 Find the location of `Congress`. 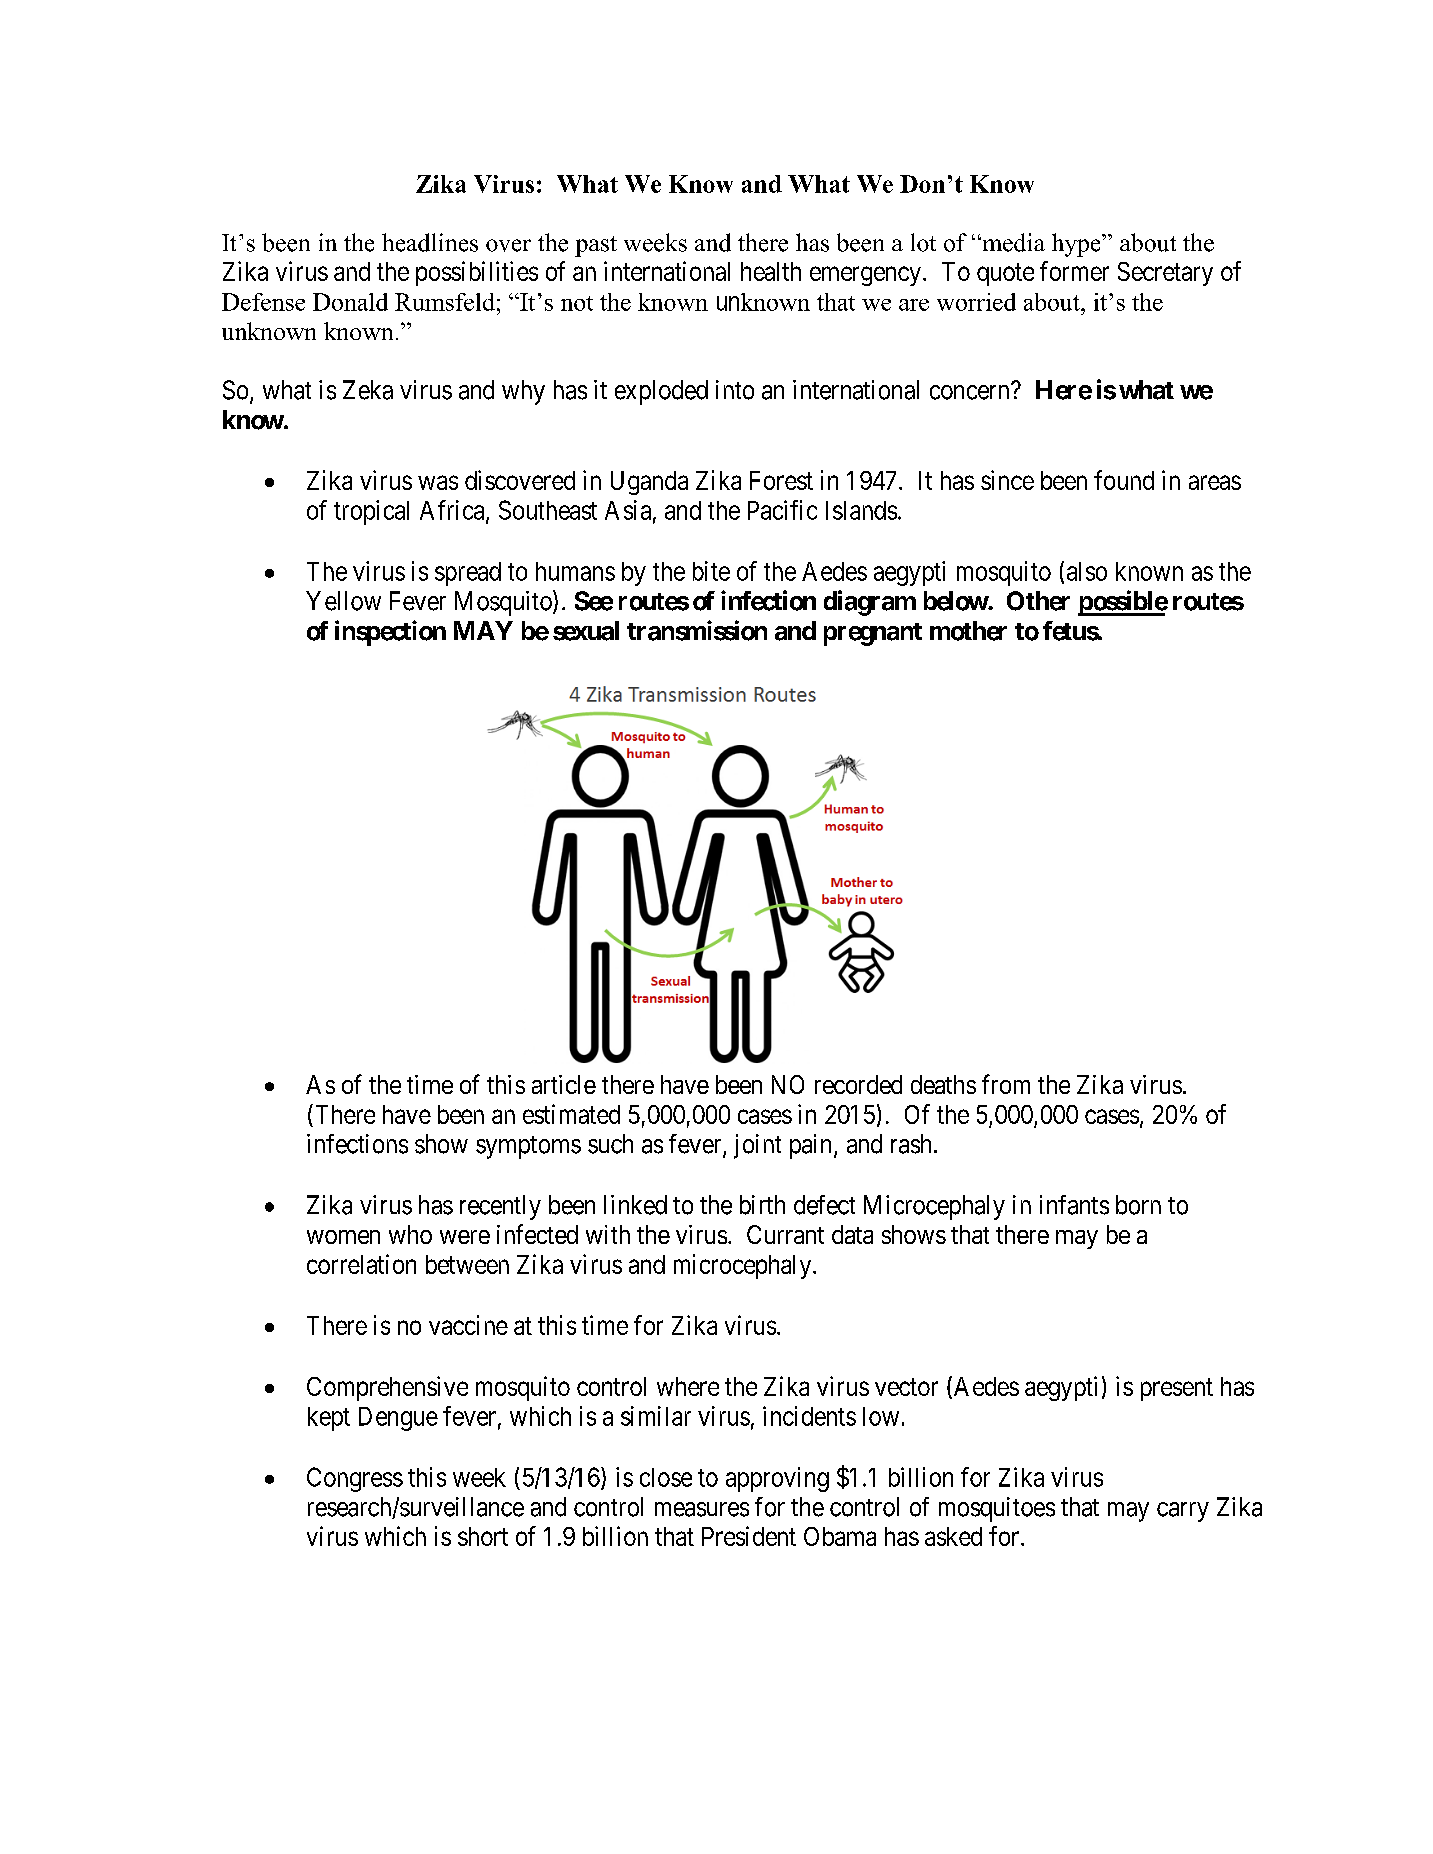

Congress is located at coordinates (355, 1479).
